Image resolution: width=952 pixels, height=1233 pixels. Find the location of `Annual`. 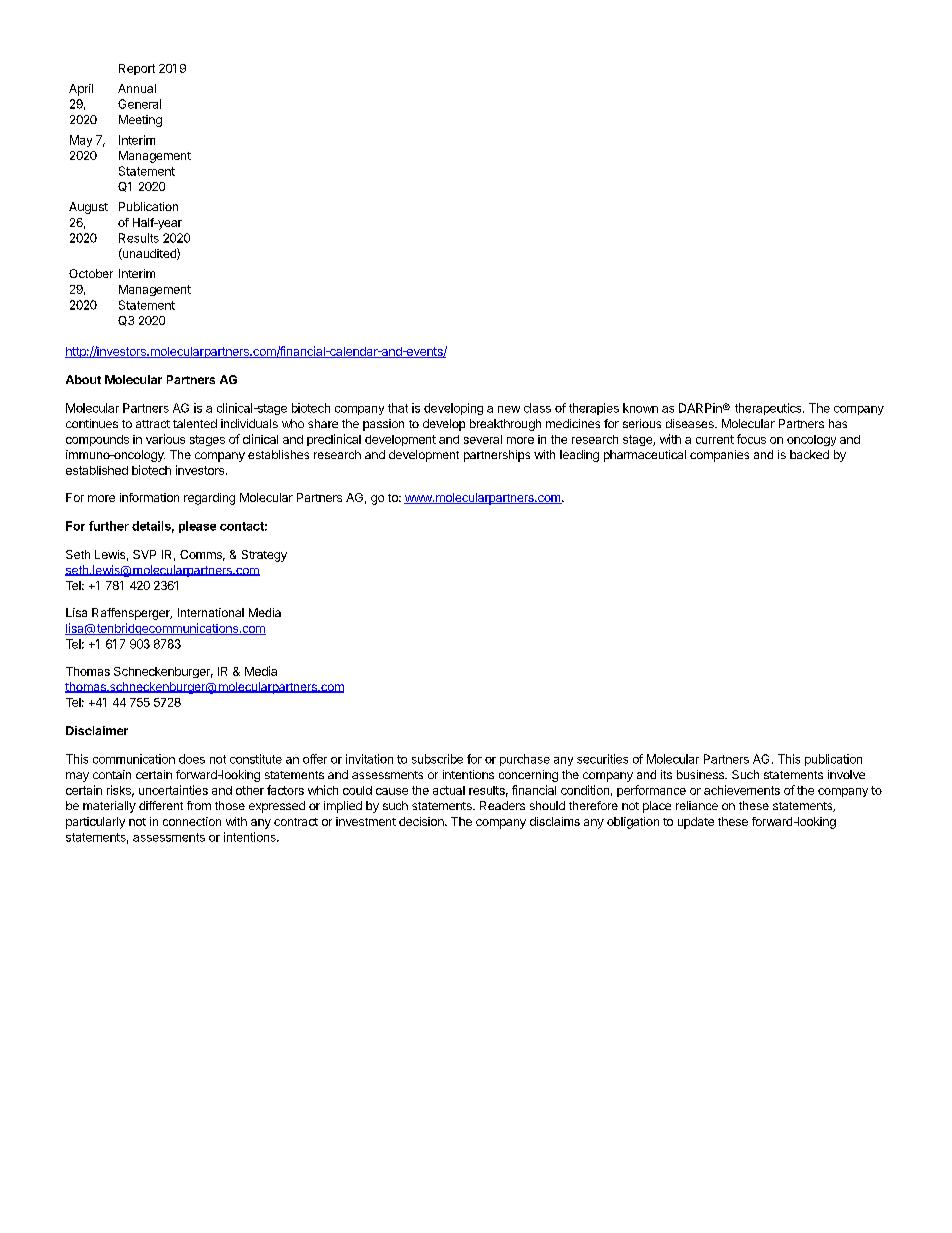

Annual is located at coordinates (137, 88).
